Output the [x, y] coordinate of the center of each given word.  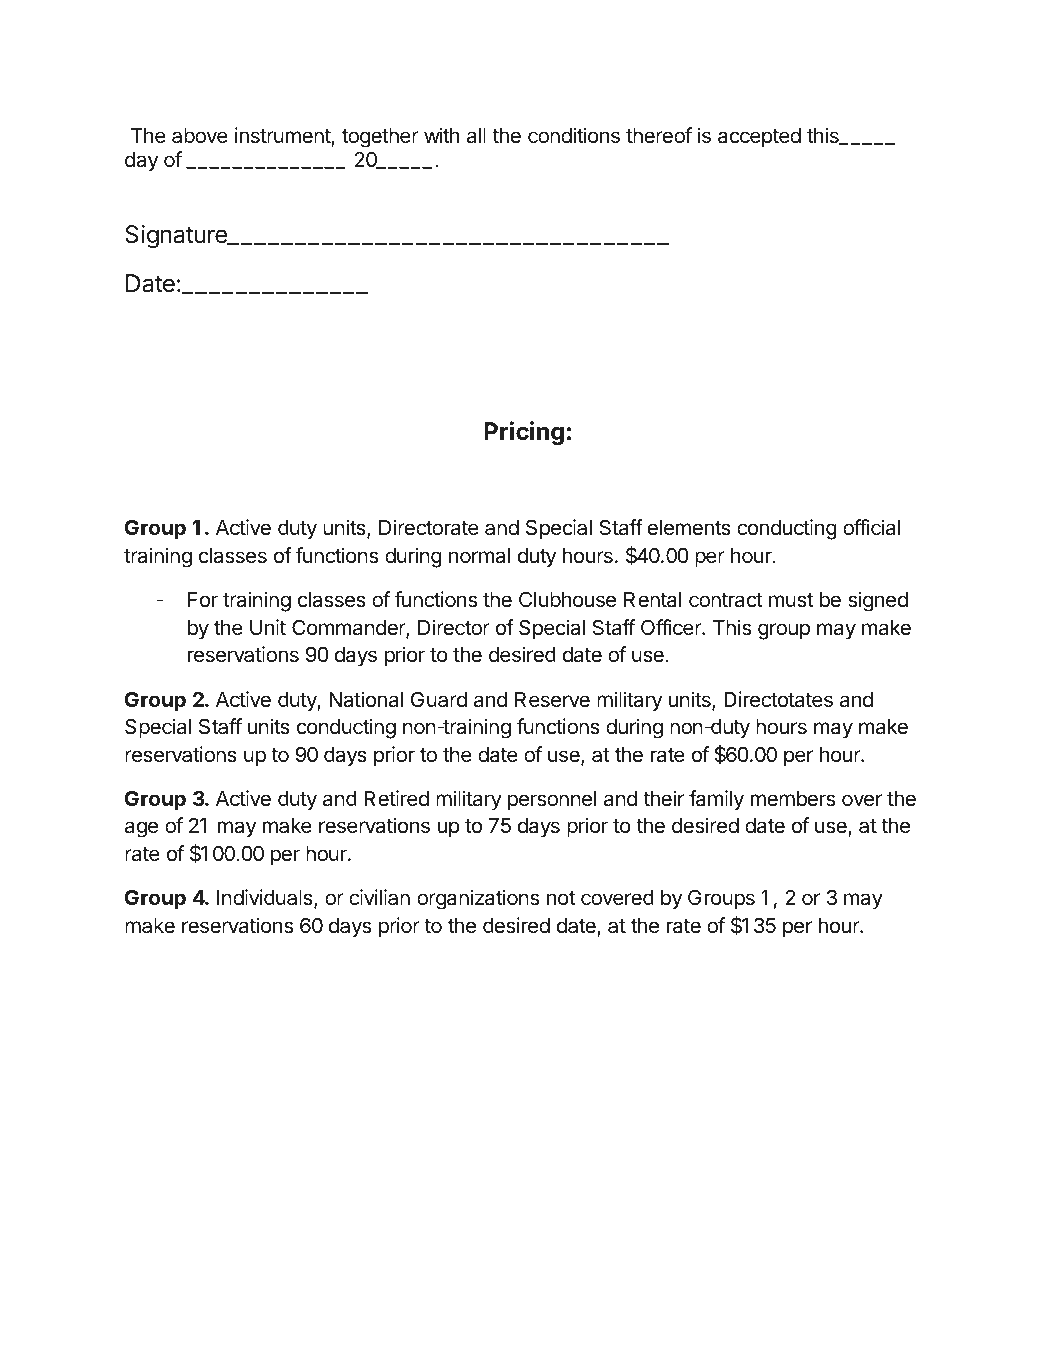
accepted [759, 138]
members [793, 799]
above [200, 136]
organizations [478, 899]
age [141, 829]
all [476, 136]
